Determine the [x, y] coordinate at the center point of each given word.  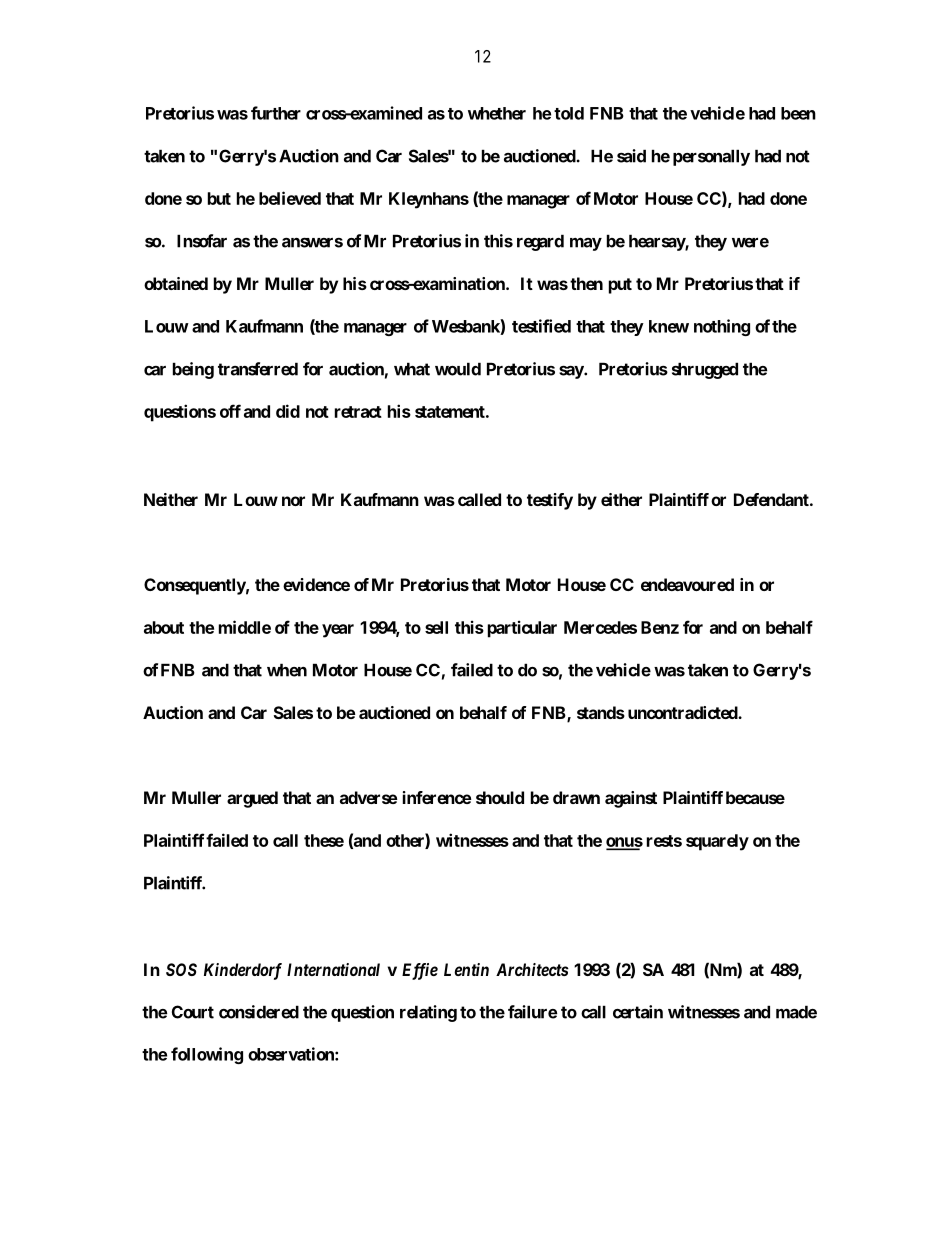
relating [428, 1013]
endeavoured [687, 584]
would [458, 369]
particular [522, 629]
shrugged [705, 370]
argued [252, 799]
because [755, 797]
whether [497, 113]
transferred [258, 369]
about [164, 627]
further [276, 113]
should [500, 797]
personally [711, 157]
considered [259, 1012]
